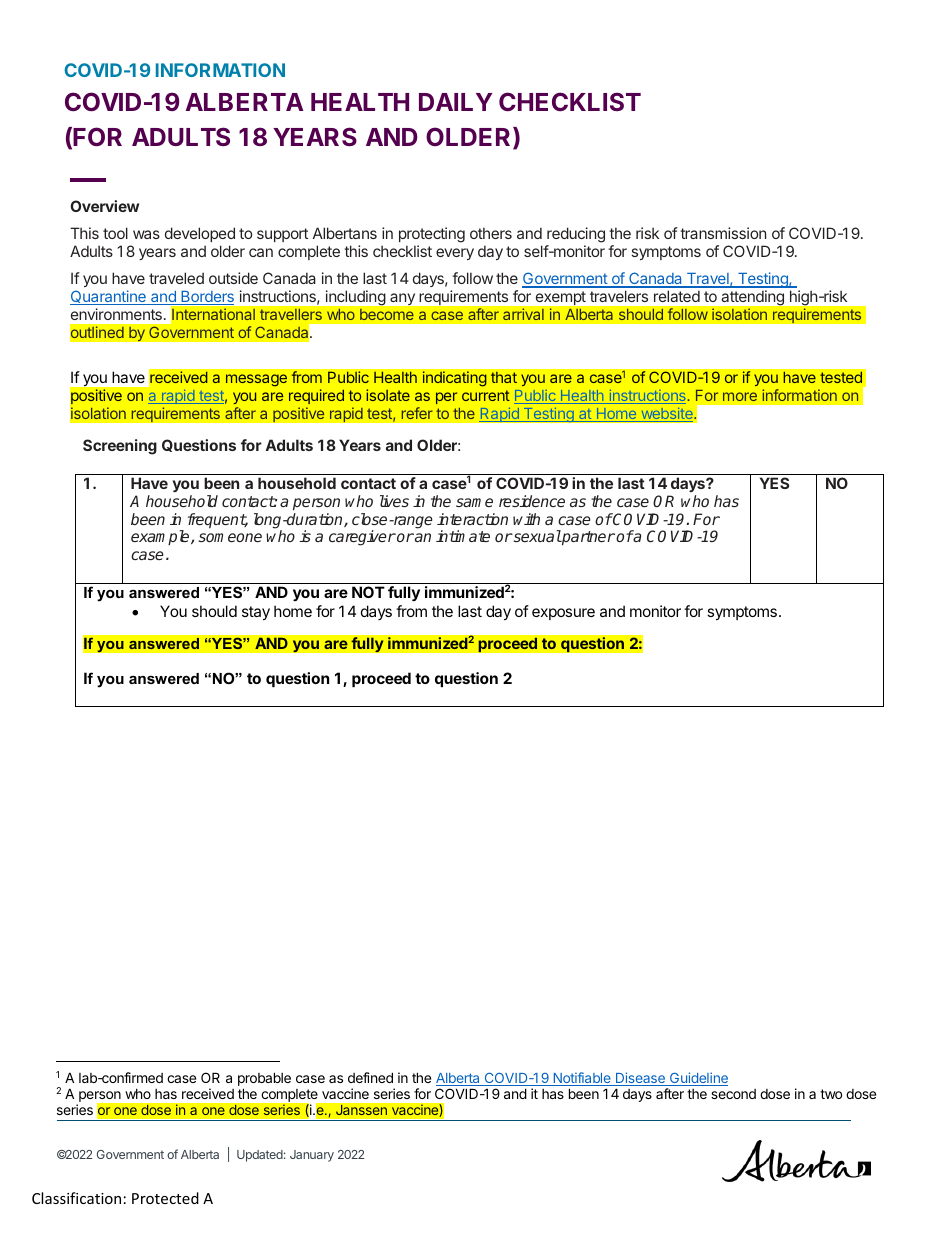 Image resolution: width=952 pixels, height=1233 pixels. I want to click on exposure, so click(563, 614).
